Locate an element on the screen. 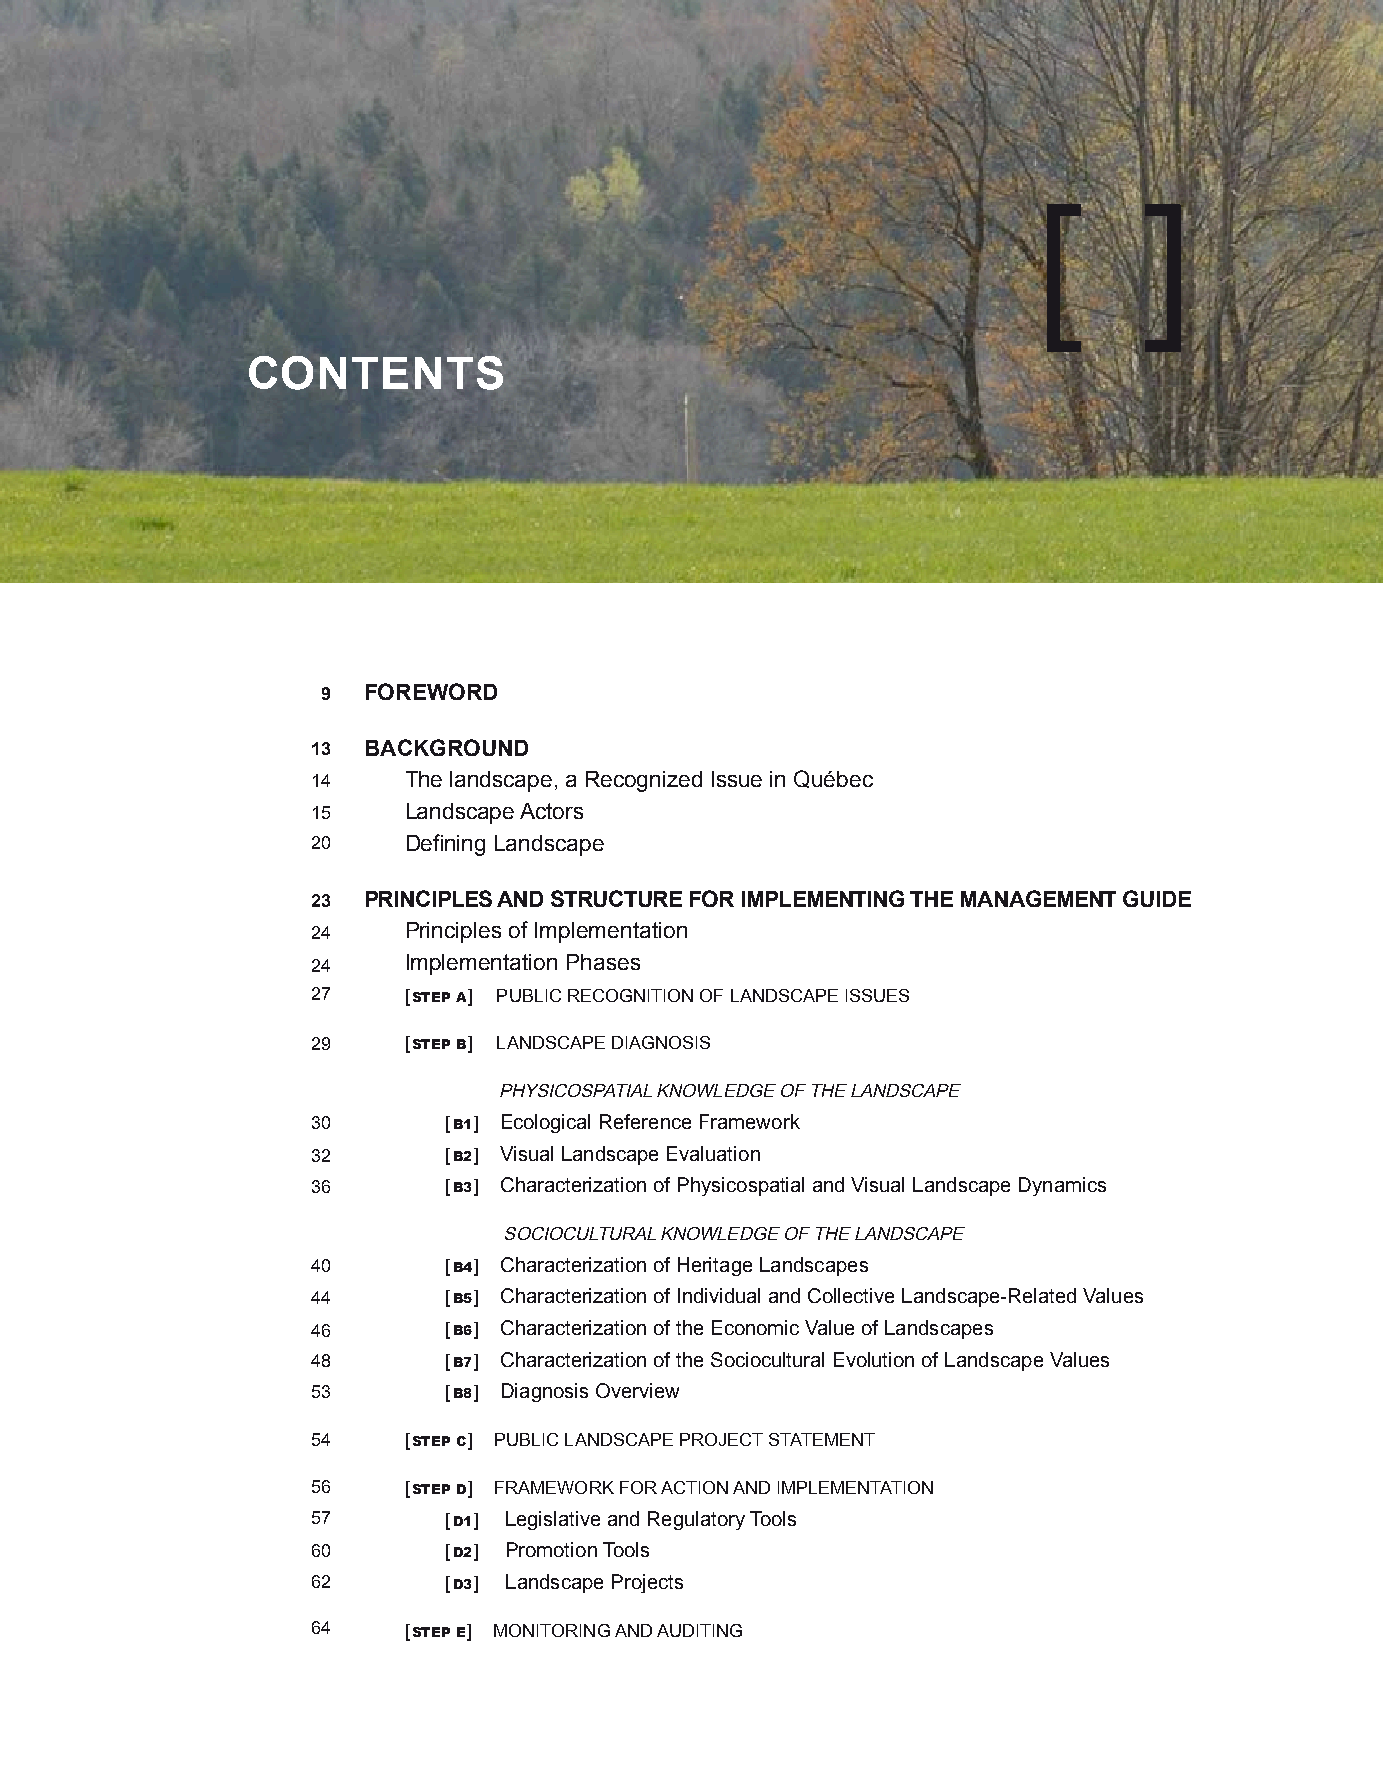  Recognized is located at coordinates (644, 781).
